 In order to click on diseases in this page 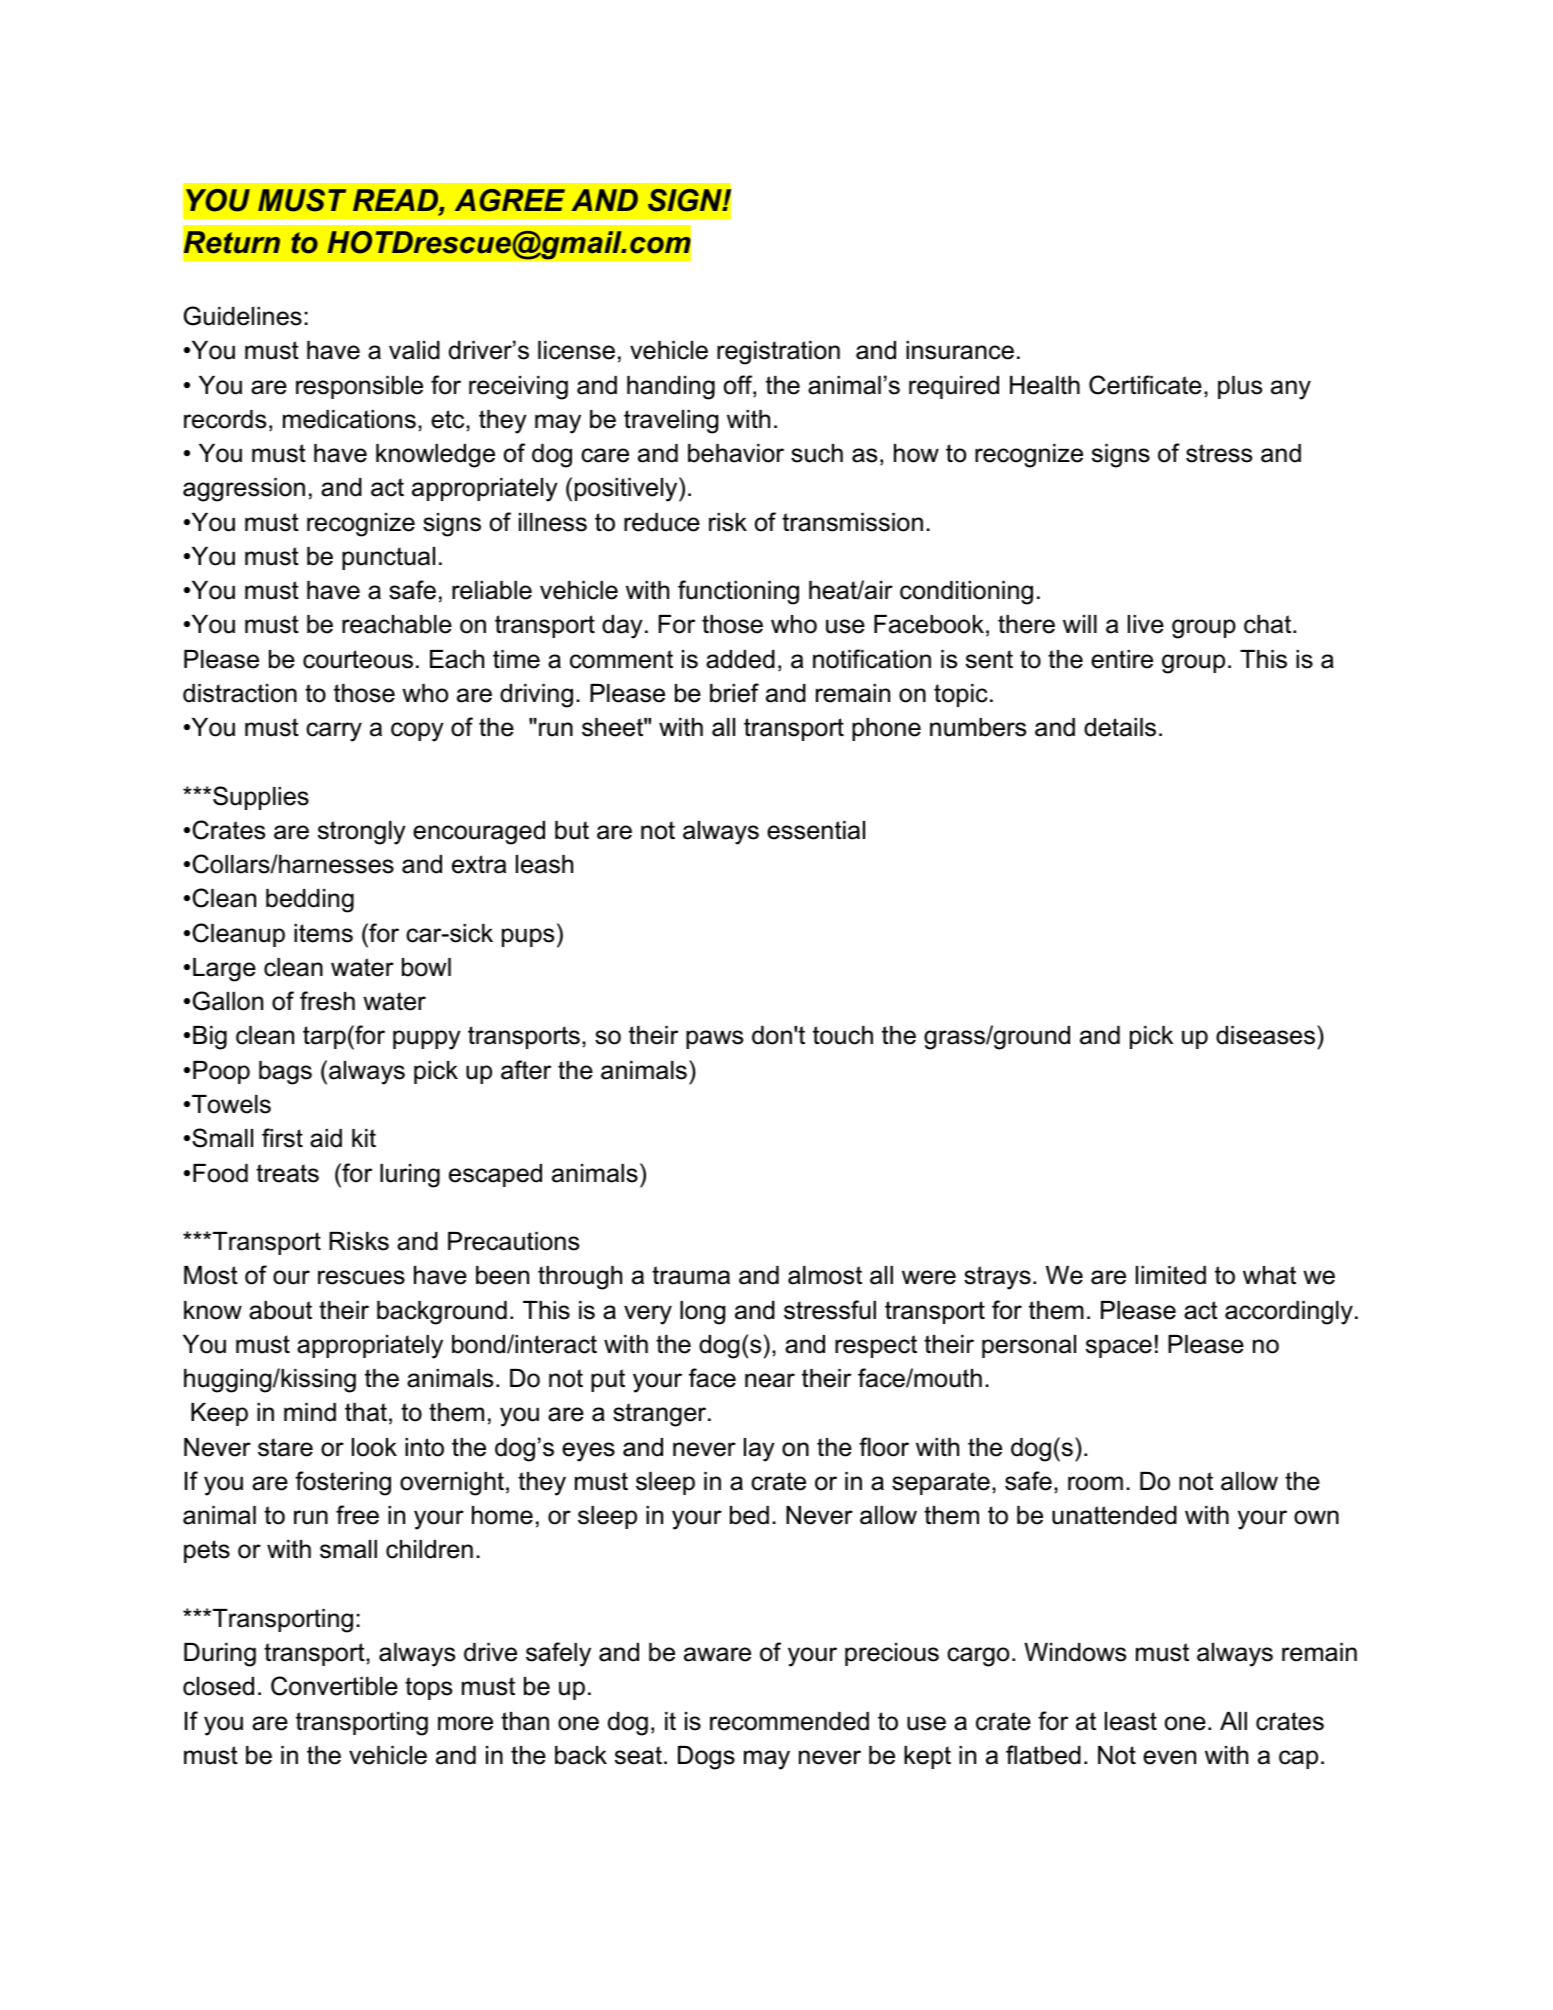, I will do `click(1265, 1035)`.
